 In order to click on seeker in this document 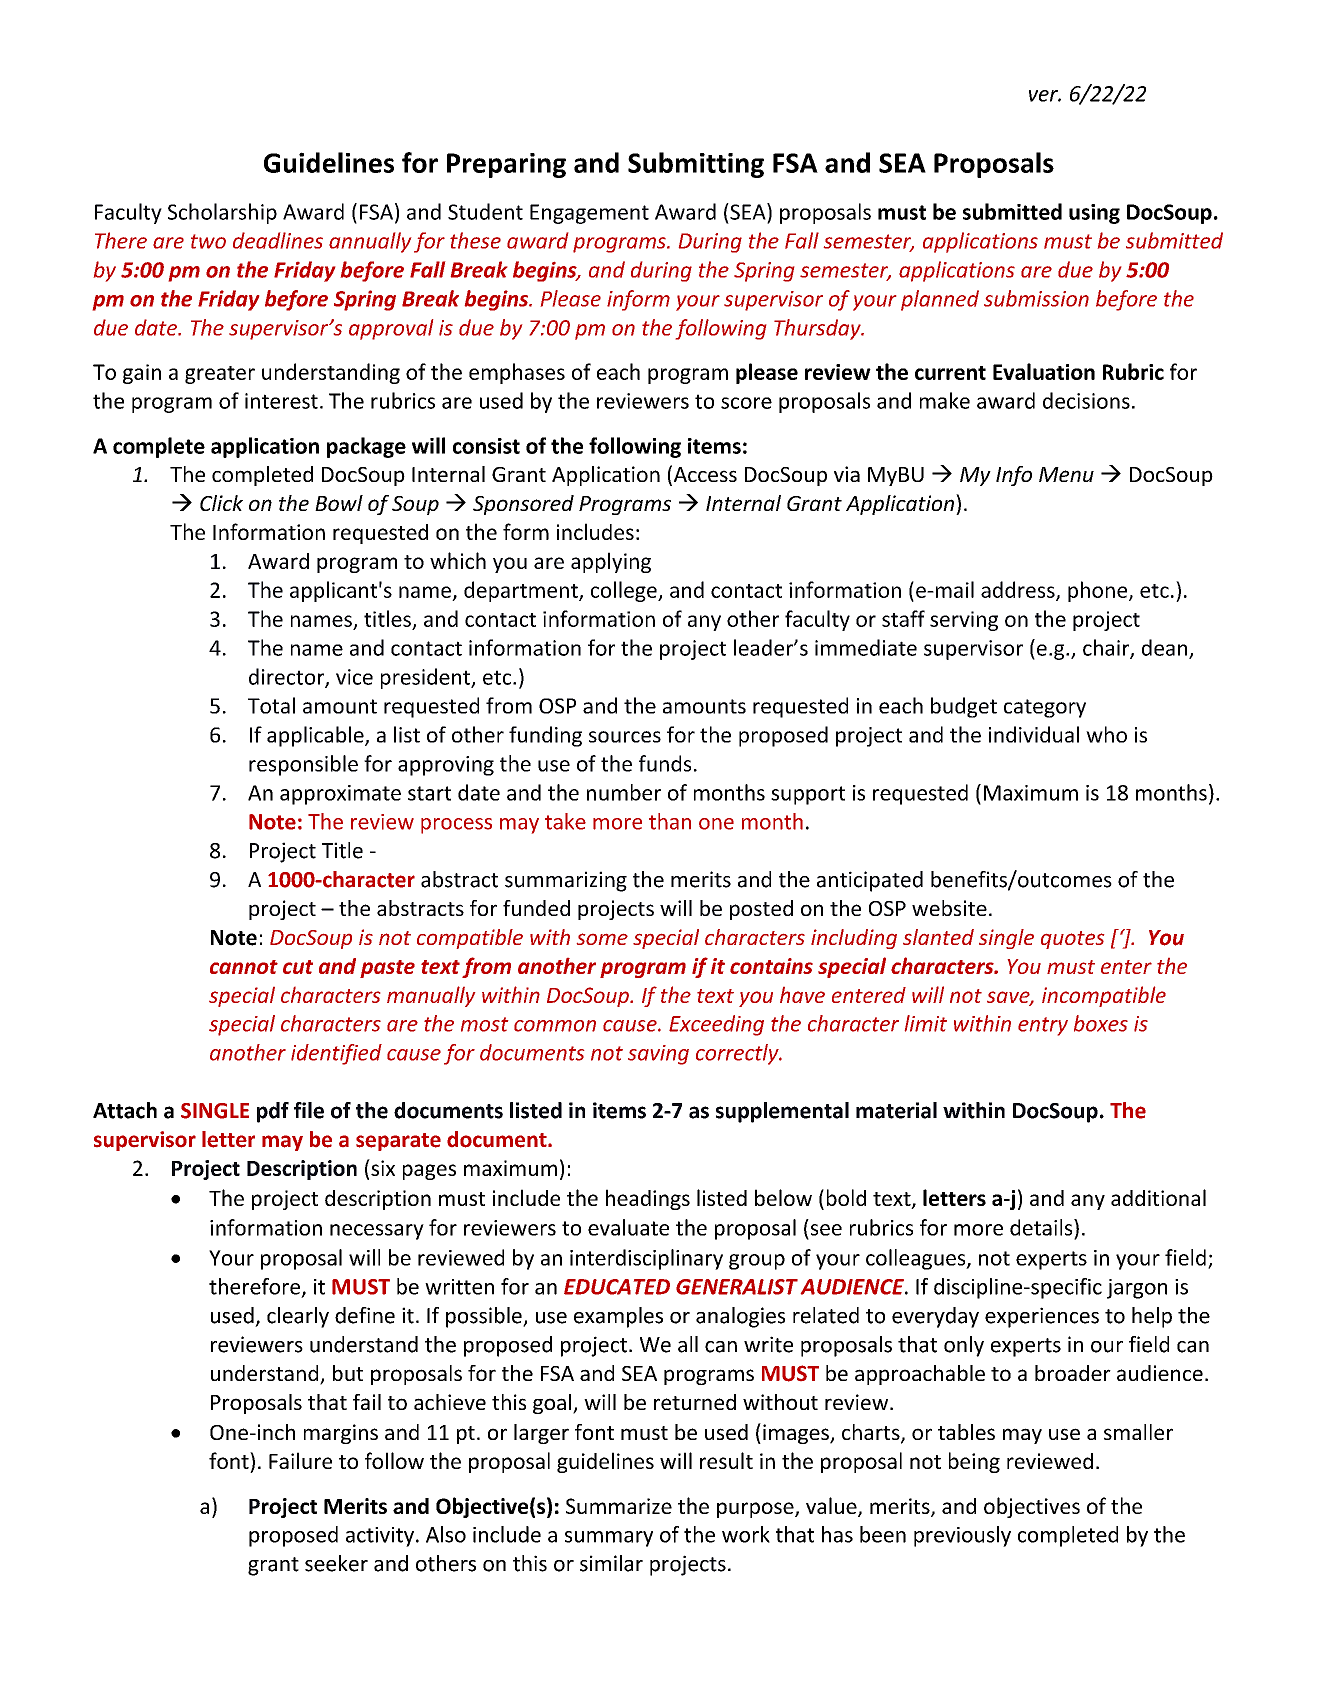, I will do `click(336, 1563)`.
